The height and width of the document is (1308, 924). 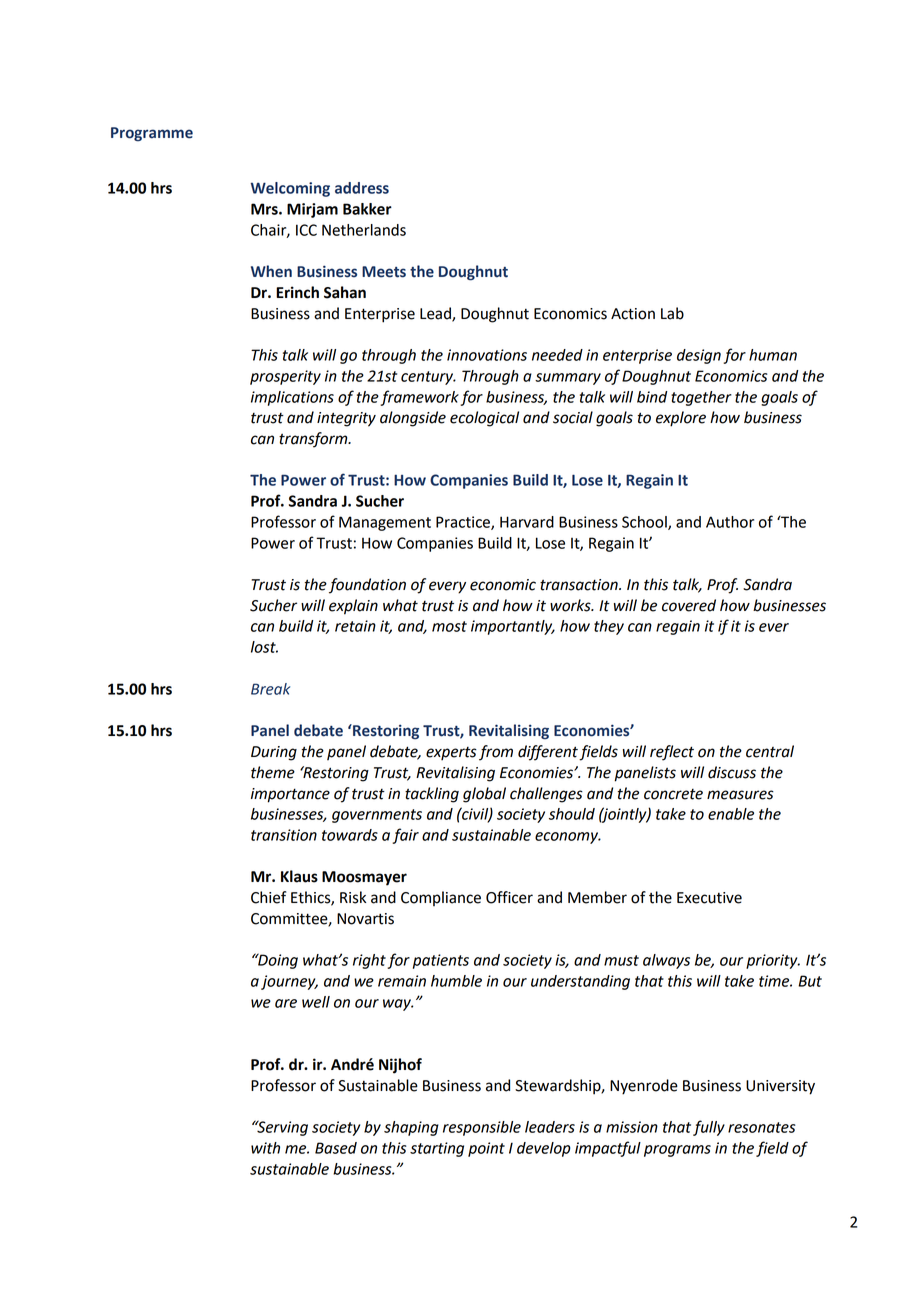 What do you see at coordinates (689, 605) in the document?
I see `covered` at bounding box center [689, 605].
